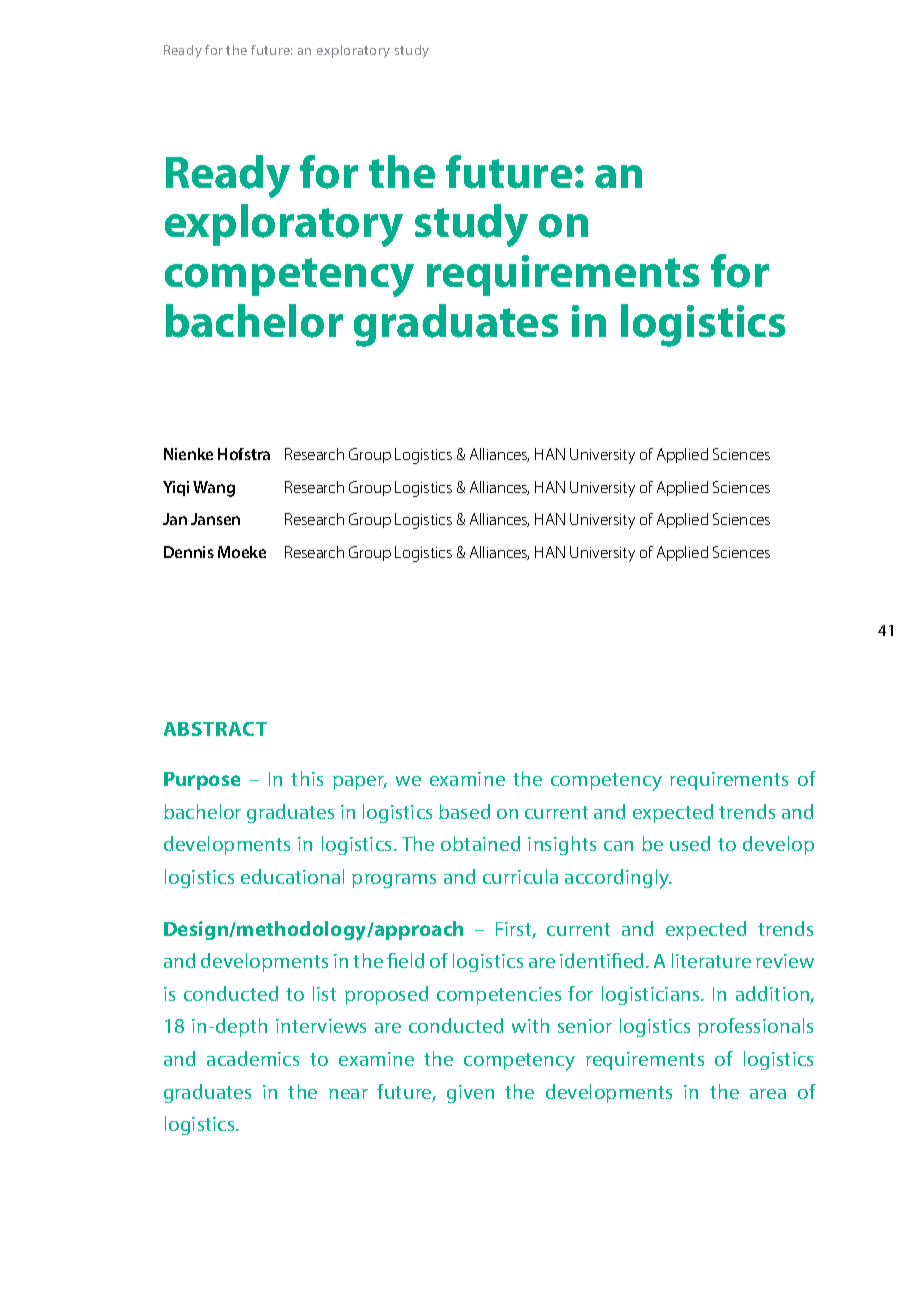 The image size is (924, 1305). Describe the element at coordinates (215, 519) in the screenshot. I see `Jansen` at that location.
